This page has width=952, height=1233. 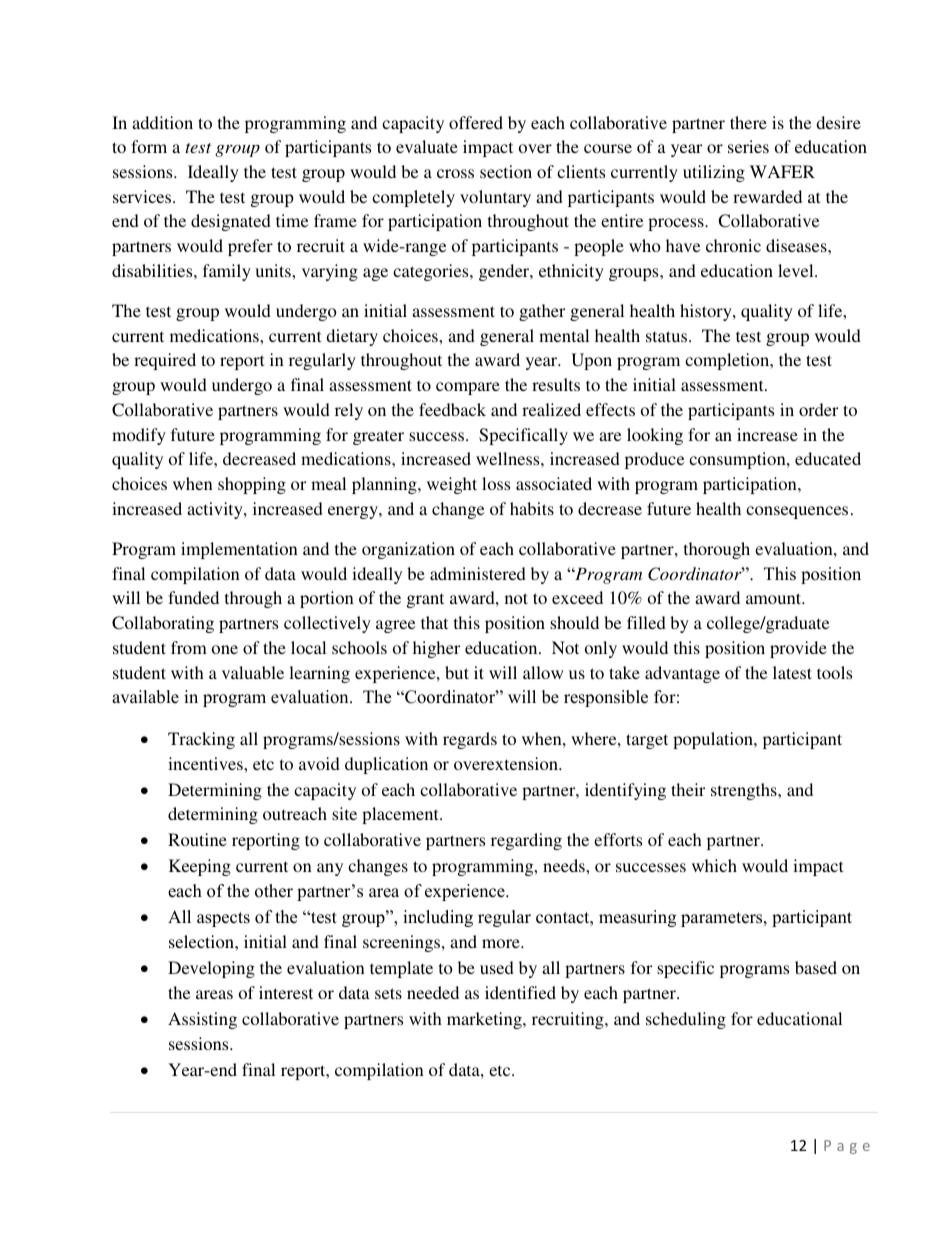 What do you see at coordinates (162, 122) in the page?
I see `addition` at bounding box center [162, 122].
